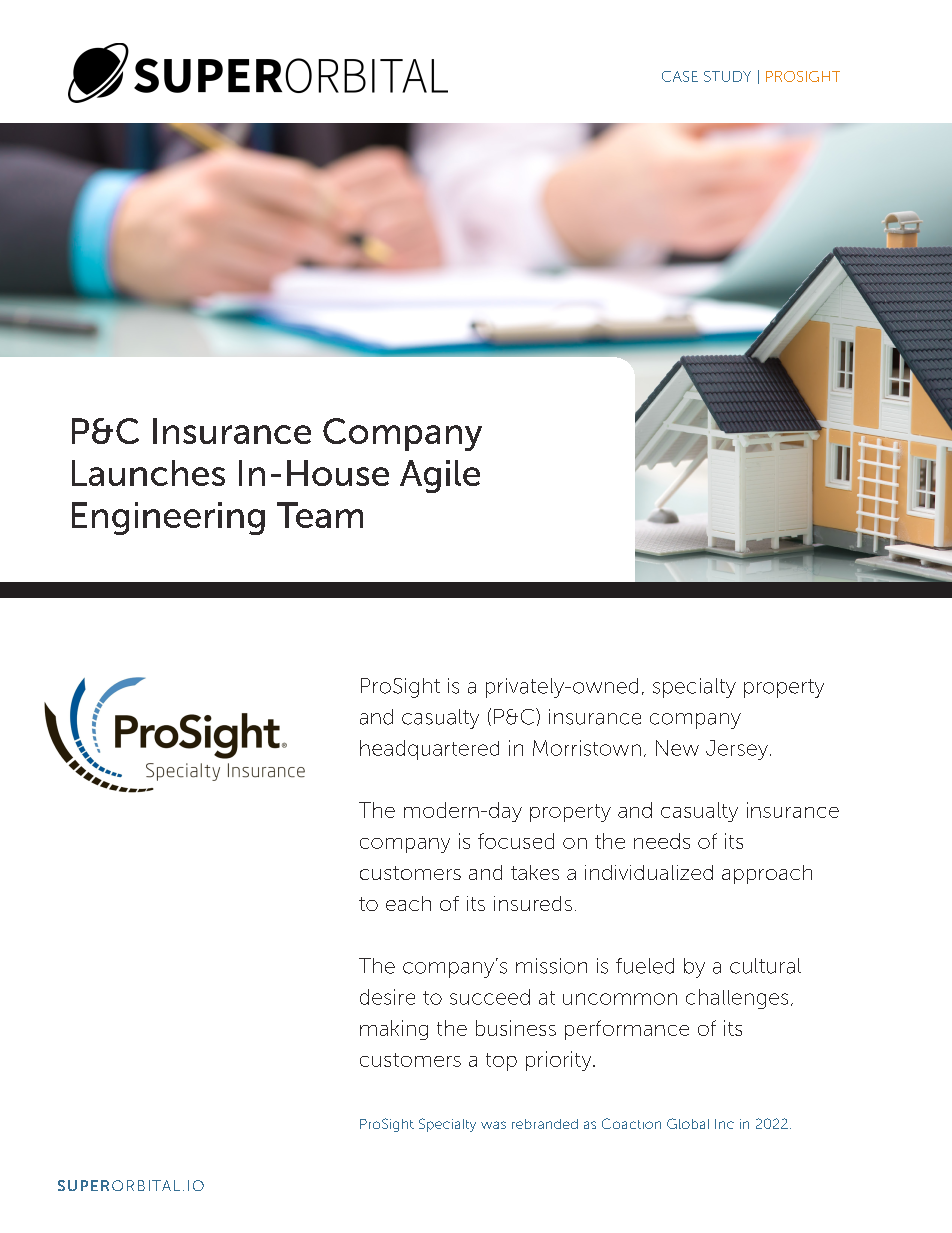  Describe the element at coordinates (516, 841) in the document. I see `focused` at that location.
